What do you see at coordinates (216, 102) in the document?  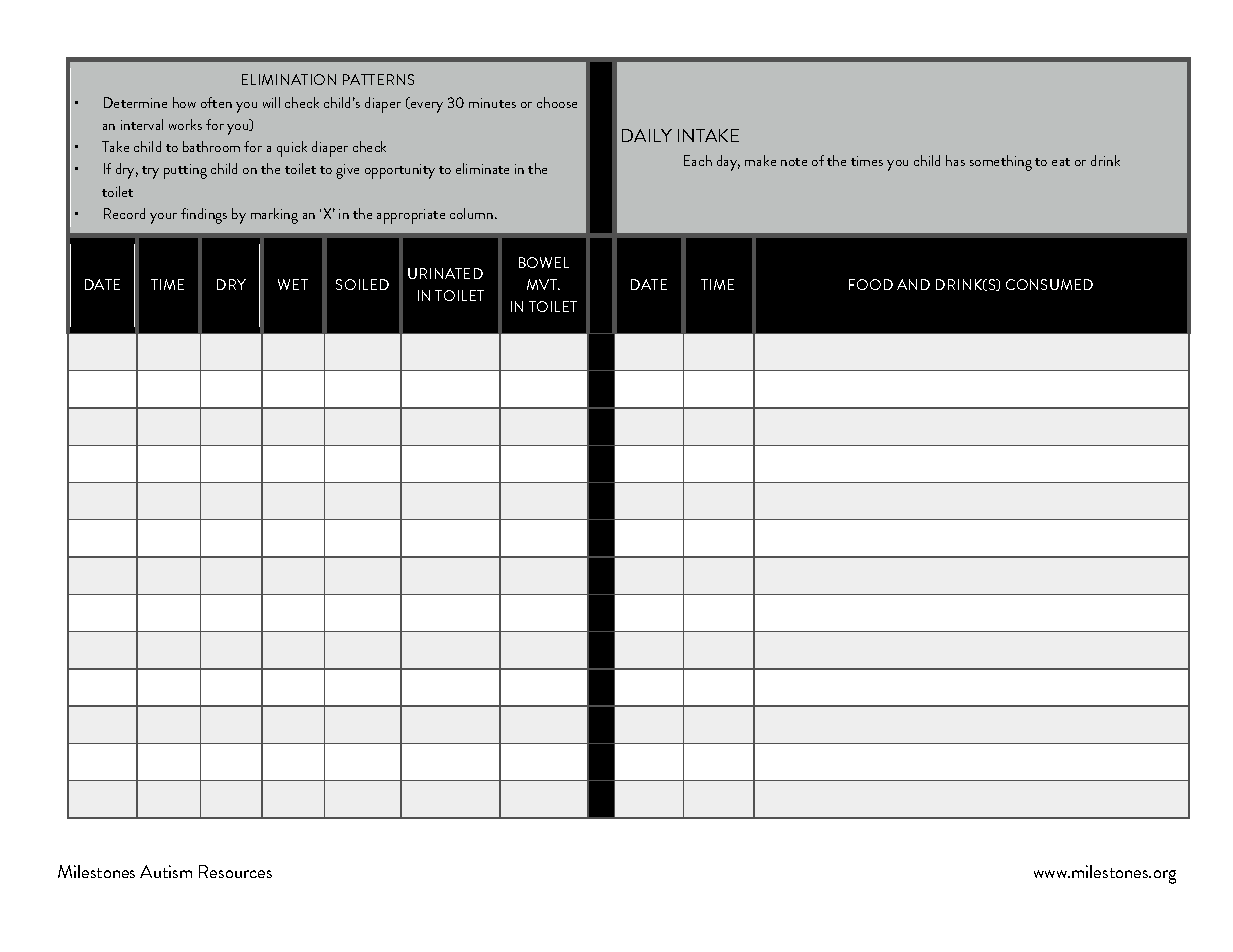 I see `often` at bounding box center [216, 102].
